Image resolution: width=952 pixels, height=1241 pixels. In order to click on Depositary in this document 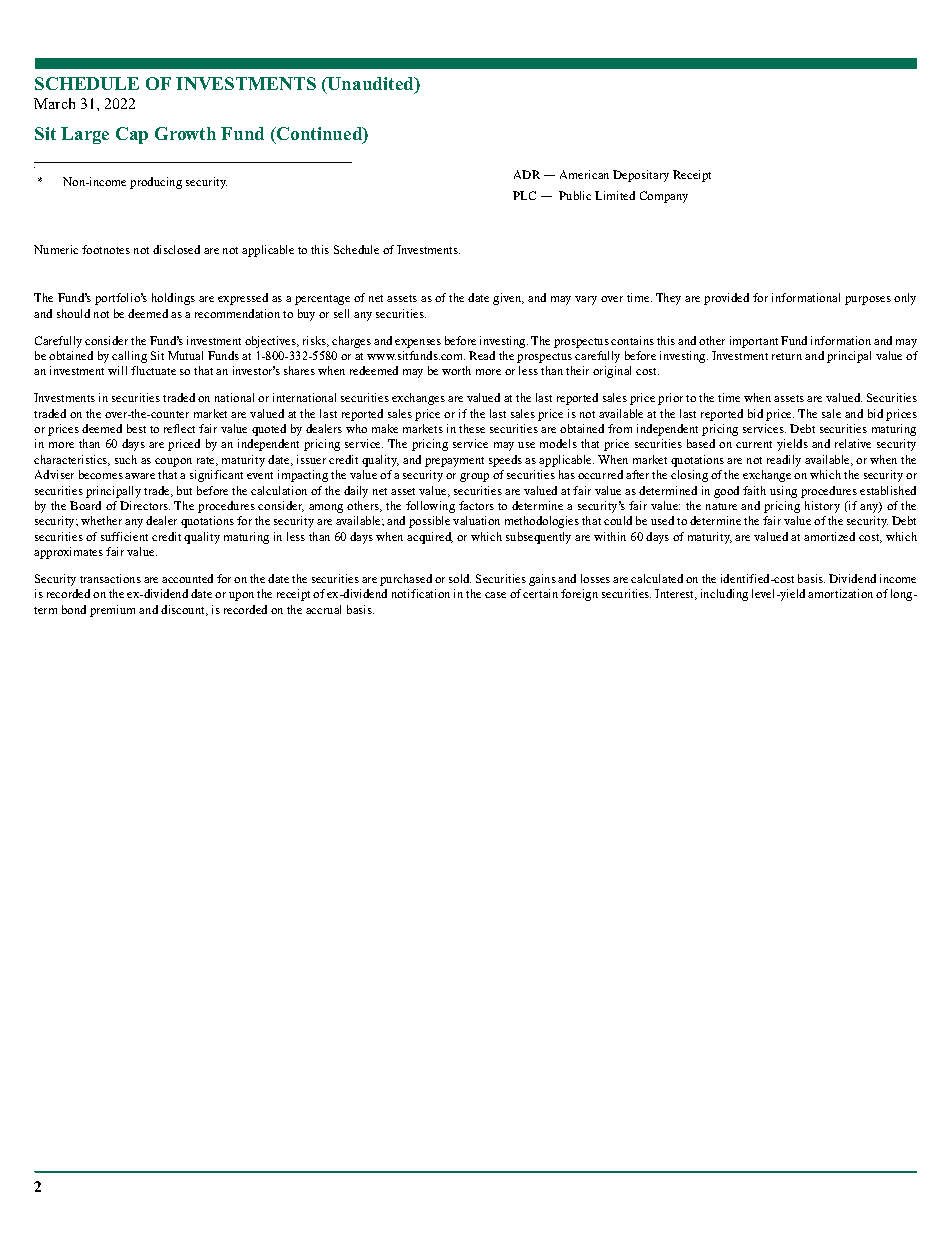, I will do `click(641, 176)`.
